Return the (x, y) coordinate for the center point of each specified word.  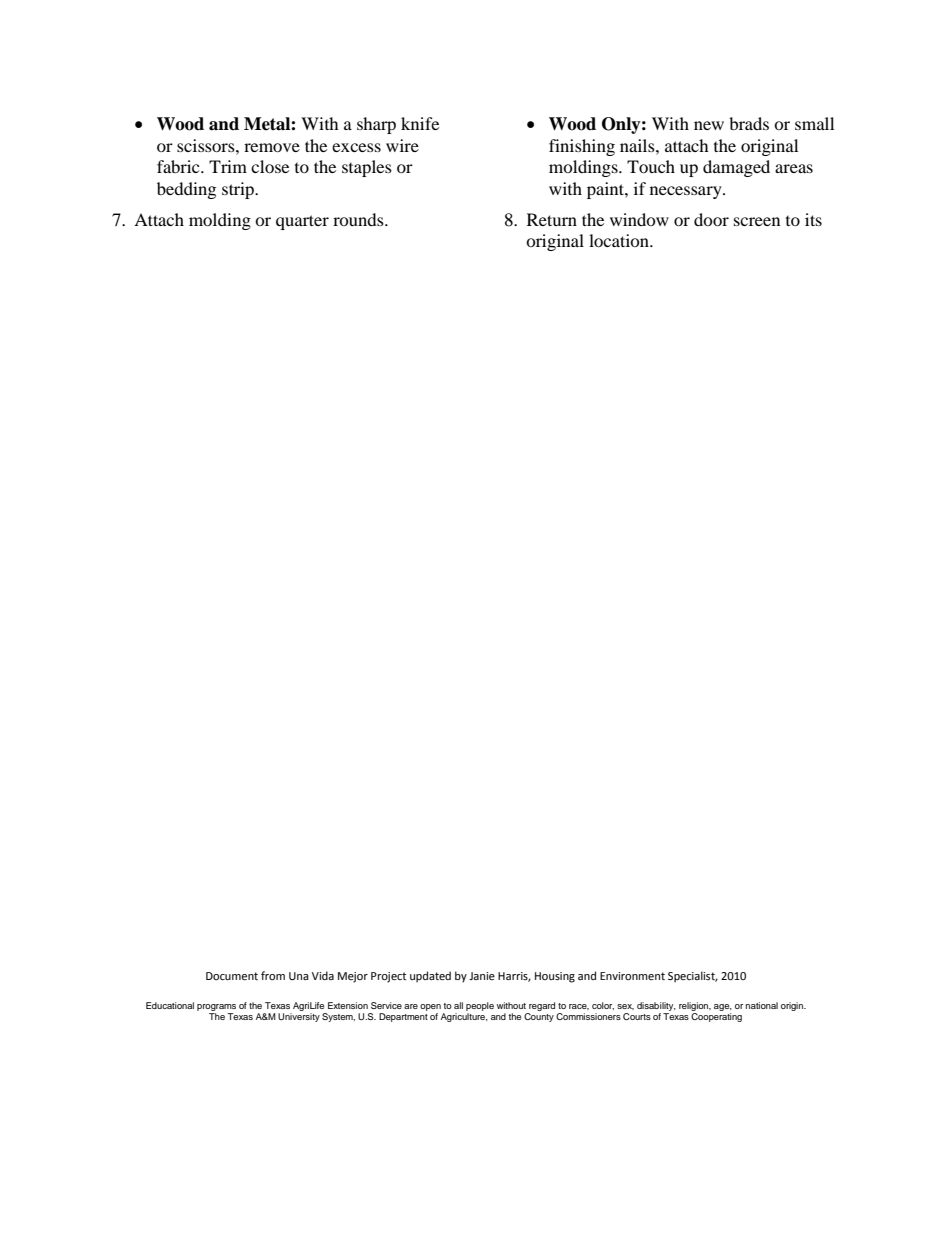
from (273, 975)
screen (757, 221)
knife (420, 123)
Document (232, 976)
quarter (302, 222)
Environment (632, 976)
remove (272, 147)
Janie (482, 976)
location (620, 240)
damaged (736, 168)
